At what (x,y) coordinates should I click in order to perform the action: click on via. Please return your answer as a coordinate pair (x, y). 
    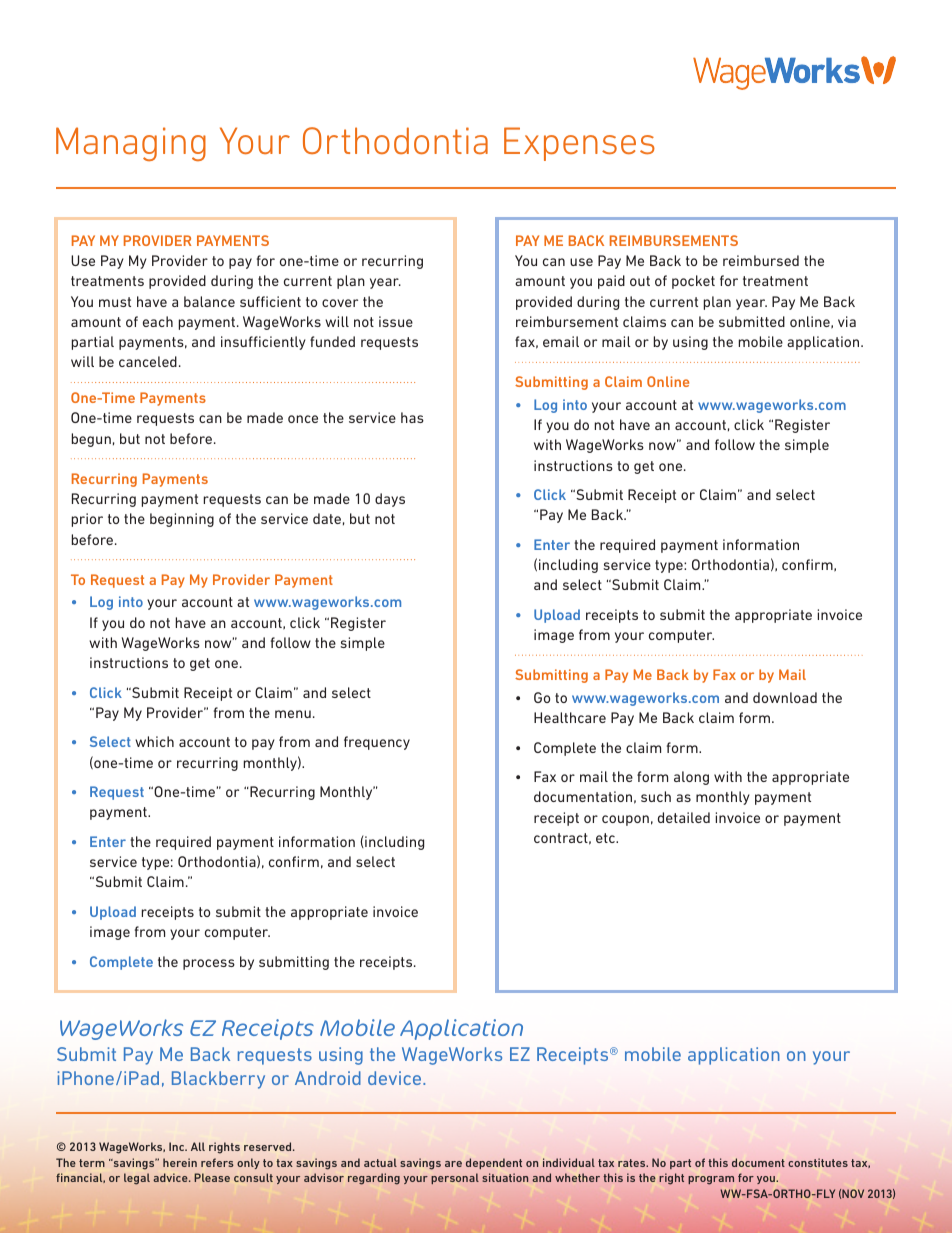
    Looking at the image, I should click on (847, 321).
